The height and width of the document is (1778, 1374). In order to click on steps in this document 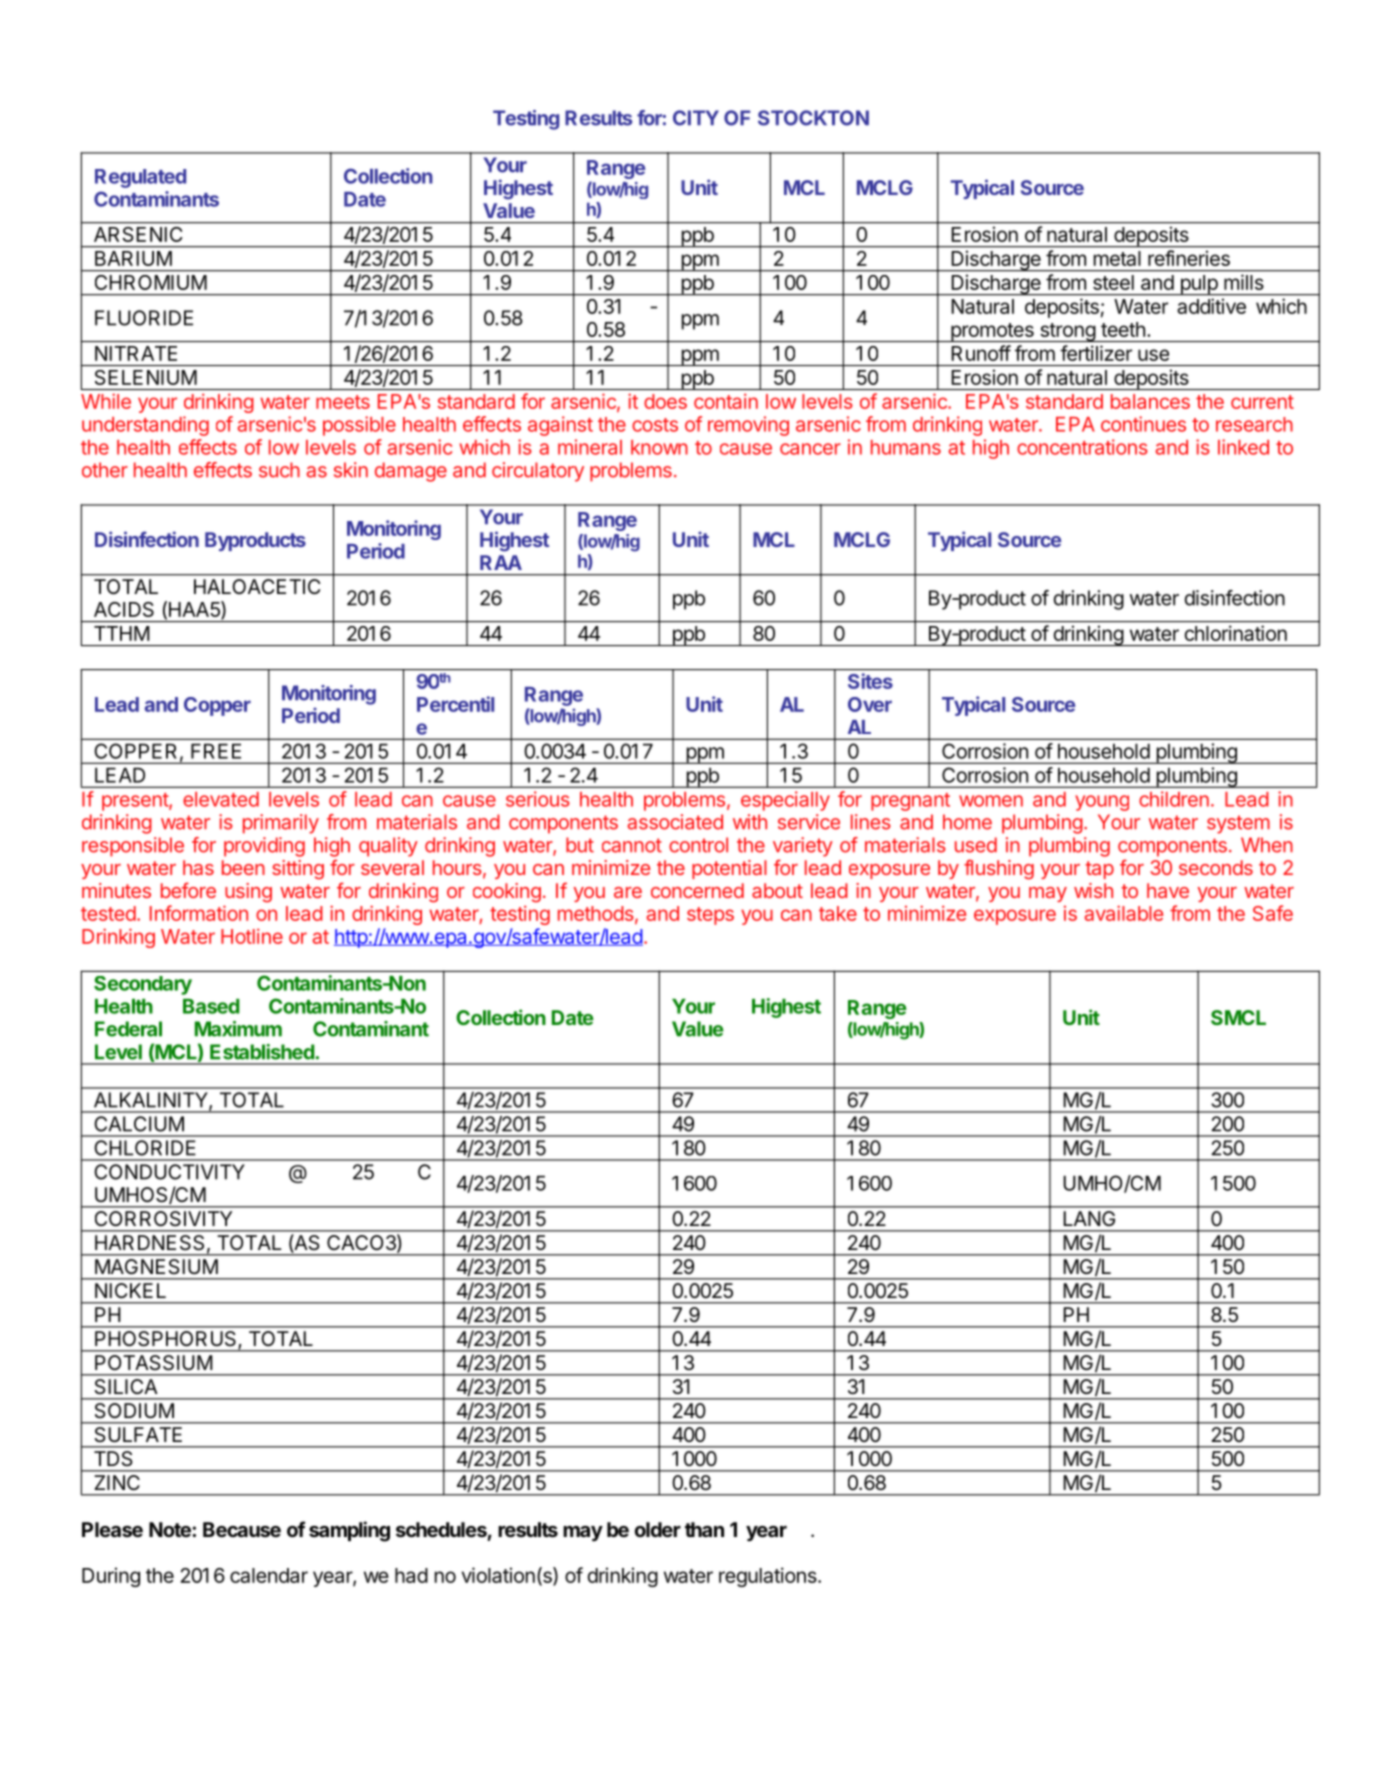, I will do `click(710, 916)`.
